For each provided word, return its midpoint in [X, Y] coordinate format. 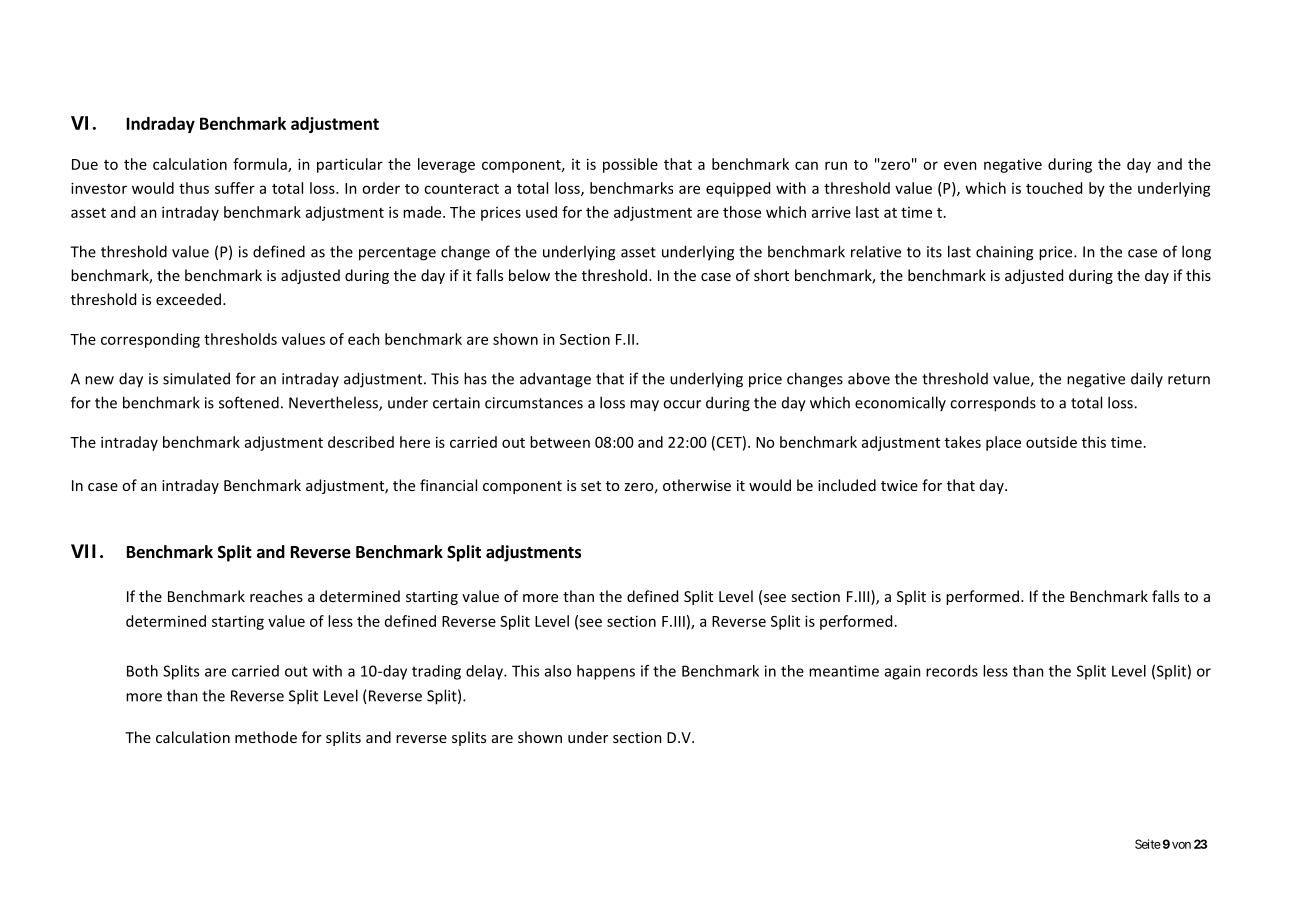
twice [899, 485]
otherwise [697, 485]
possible [630, 165]
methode [266, 737]
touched [1054, 188]
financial [448, 485]
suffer [235, 188]
